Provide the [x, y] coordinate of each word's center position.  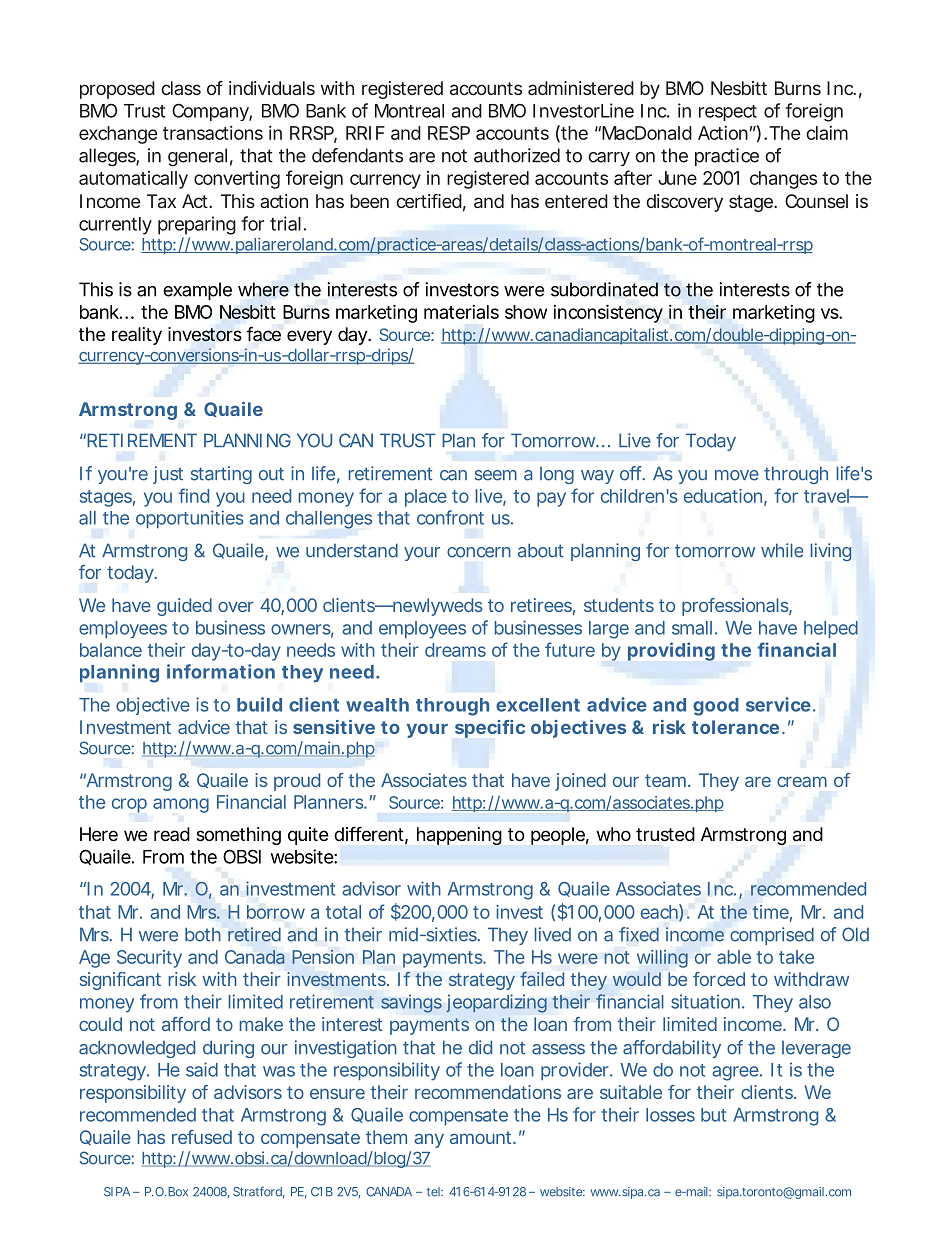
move [737, 475]
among [181, 805]
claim [827, 133]
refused [202, 1137]
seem [496, 475]
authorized [517, 155]
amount [483, 1137]
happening [459, 836]
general [197, 157]
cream [802, 781]
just [168, 475]
